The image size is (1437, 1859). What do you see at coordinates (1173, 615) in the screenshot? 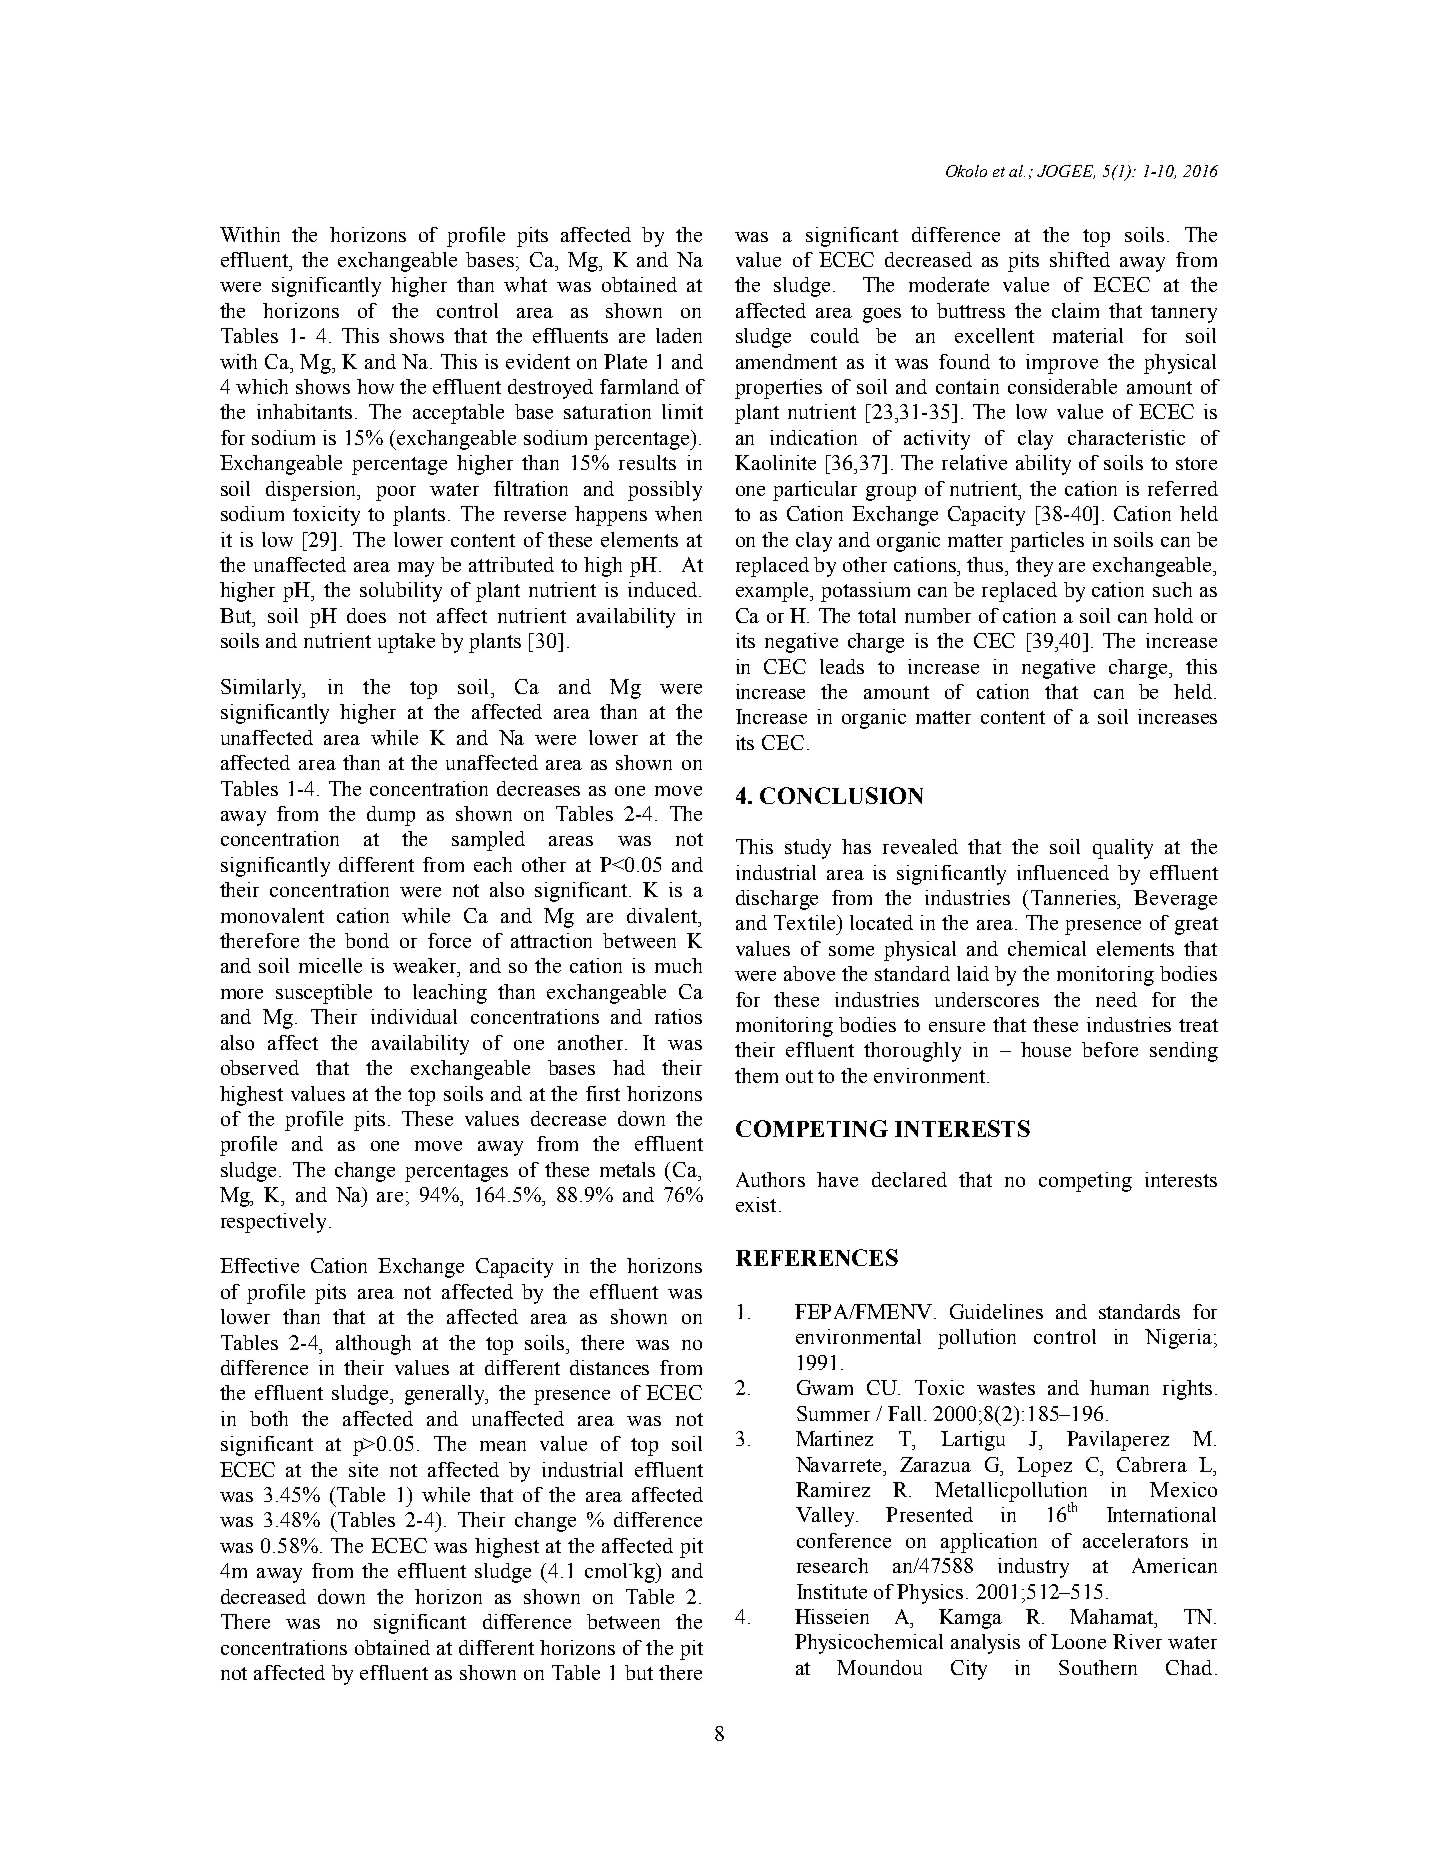
I see `hold` at bounding box center [1173, 615].
